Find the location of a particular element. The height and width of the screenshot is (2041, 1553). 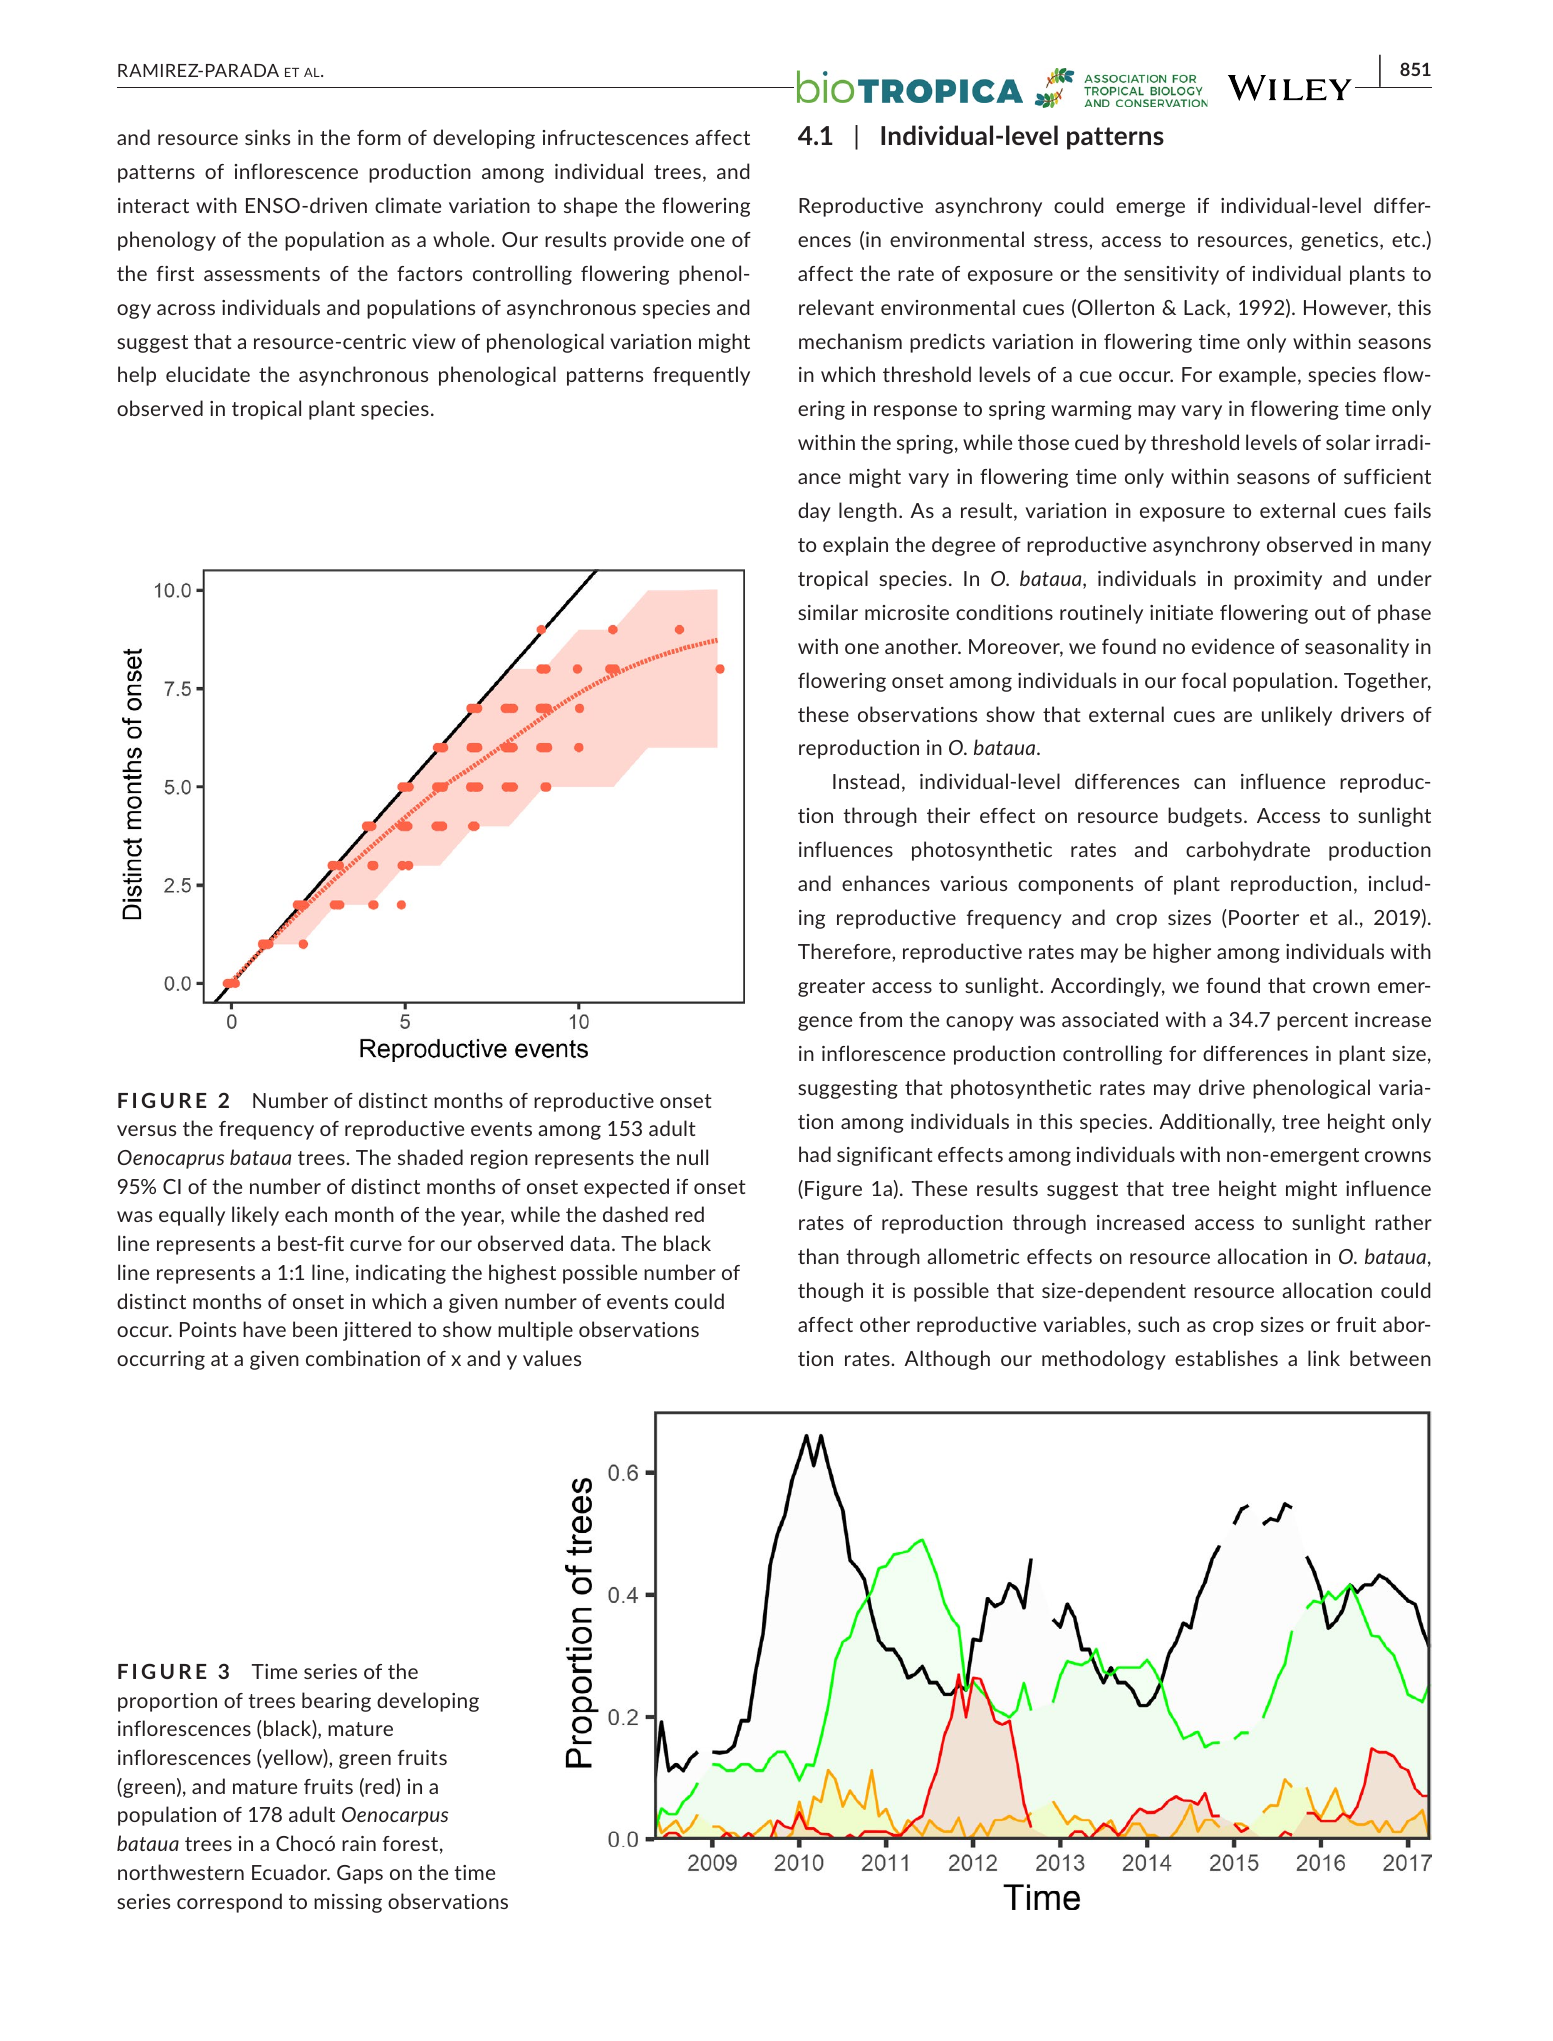

establishes is located at coordinates (1226, 1358).
